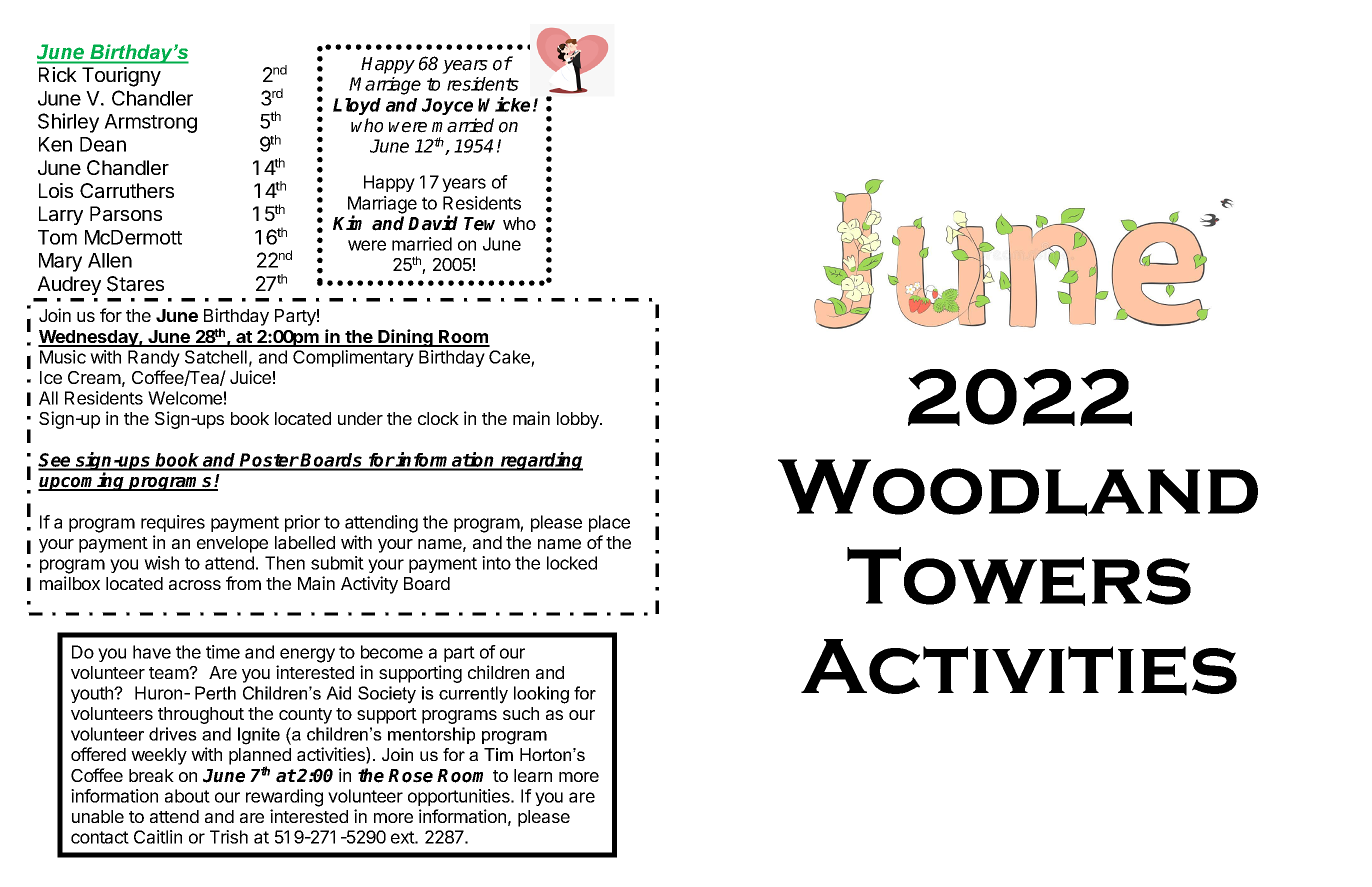 The image size is (1372, 887). Describe the element at coordinates (110, 260) in the document. I see `Allen` at that location.
